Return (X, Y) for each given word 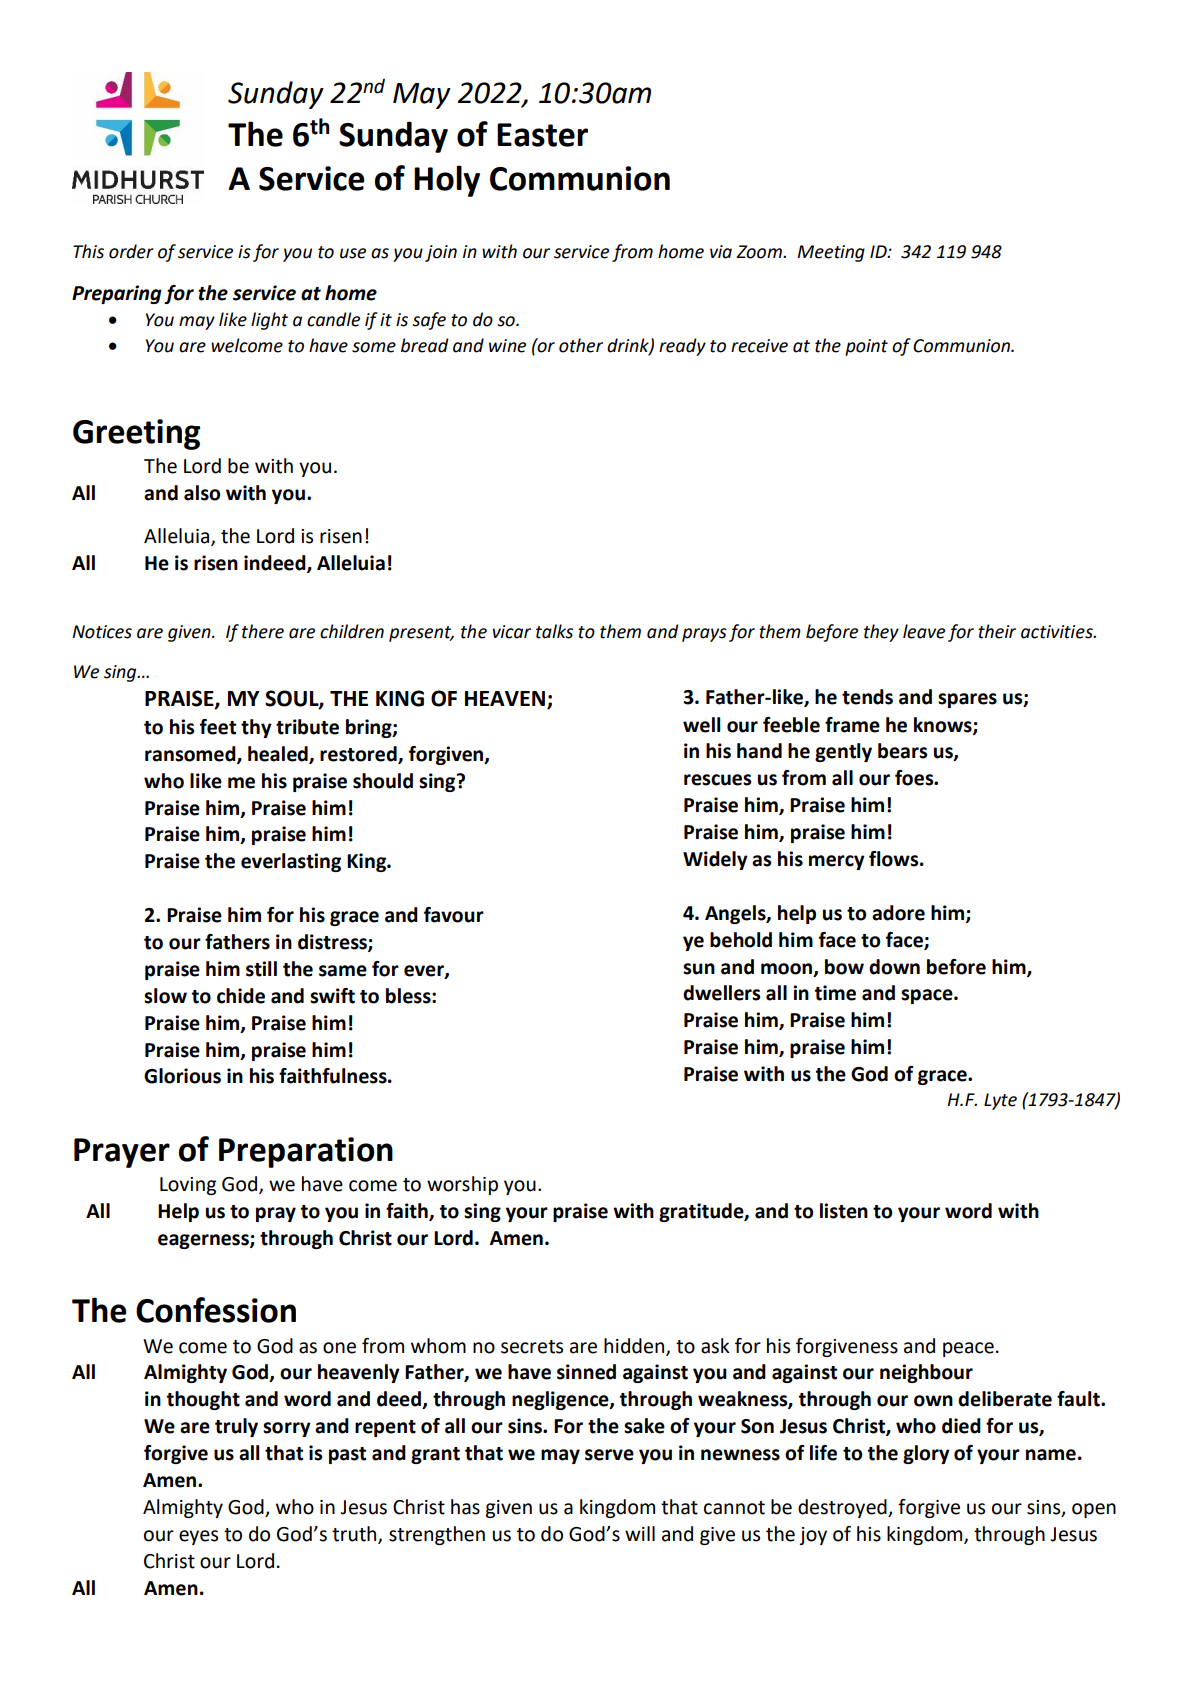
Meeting (831, 253)
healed (279, 755)
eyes (198, 1537)
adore (898, 913)
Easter (542, 135)
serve (609, 1455)
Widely (715, 860)
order (131, 251)
